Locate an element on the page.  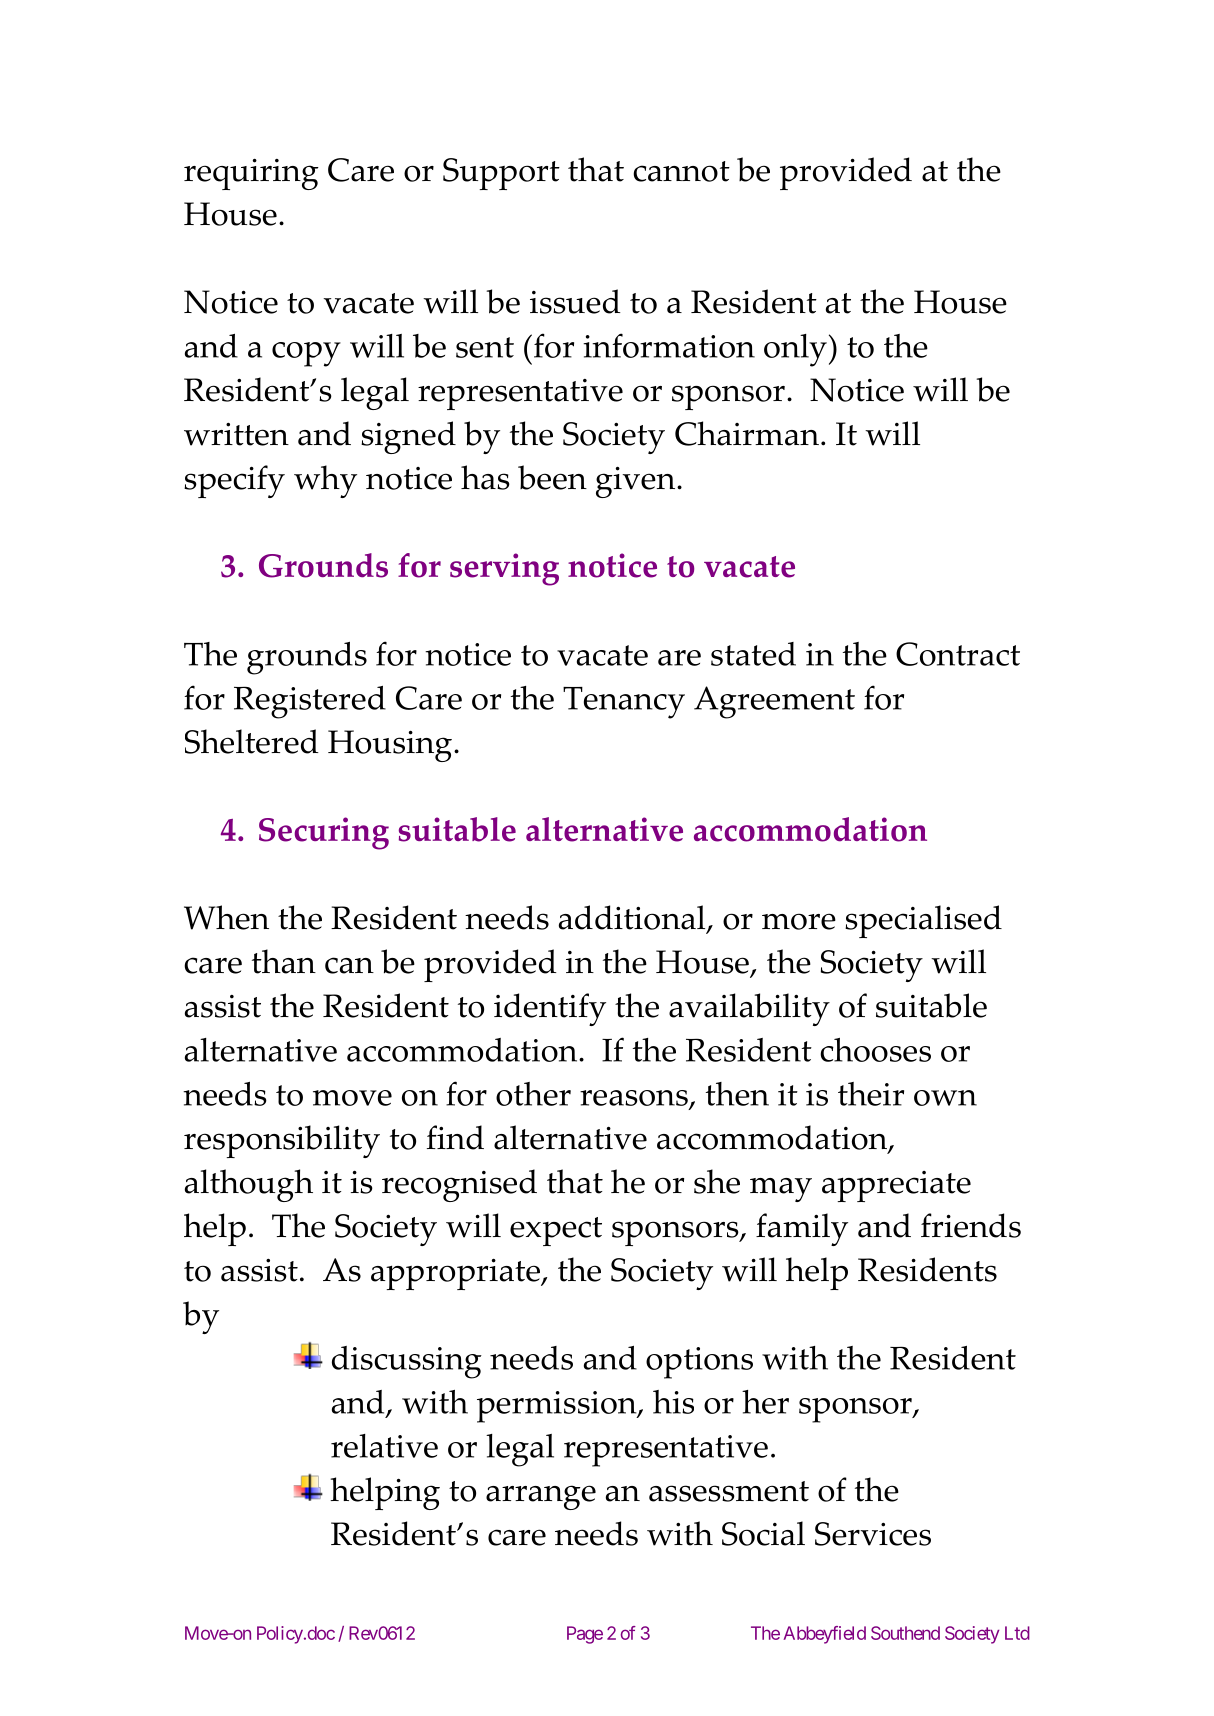
arrange is located at coordinates (541, 1497).
